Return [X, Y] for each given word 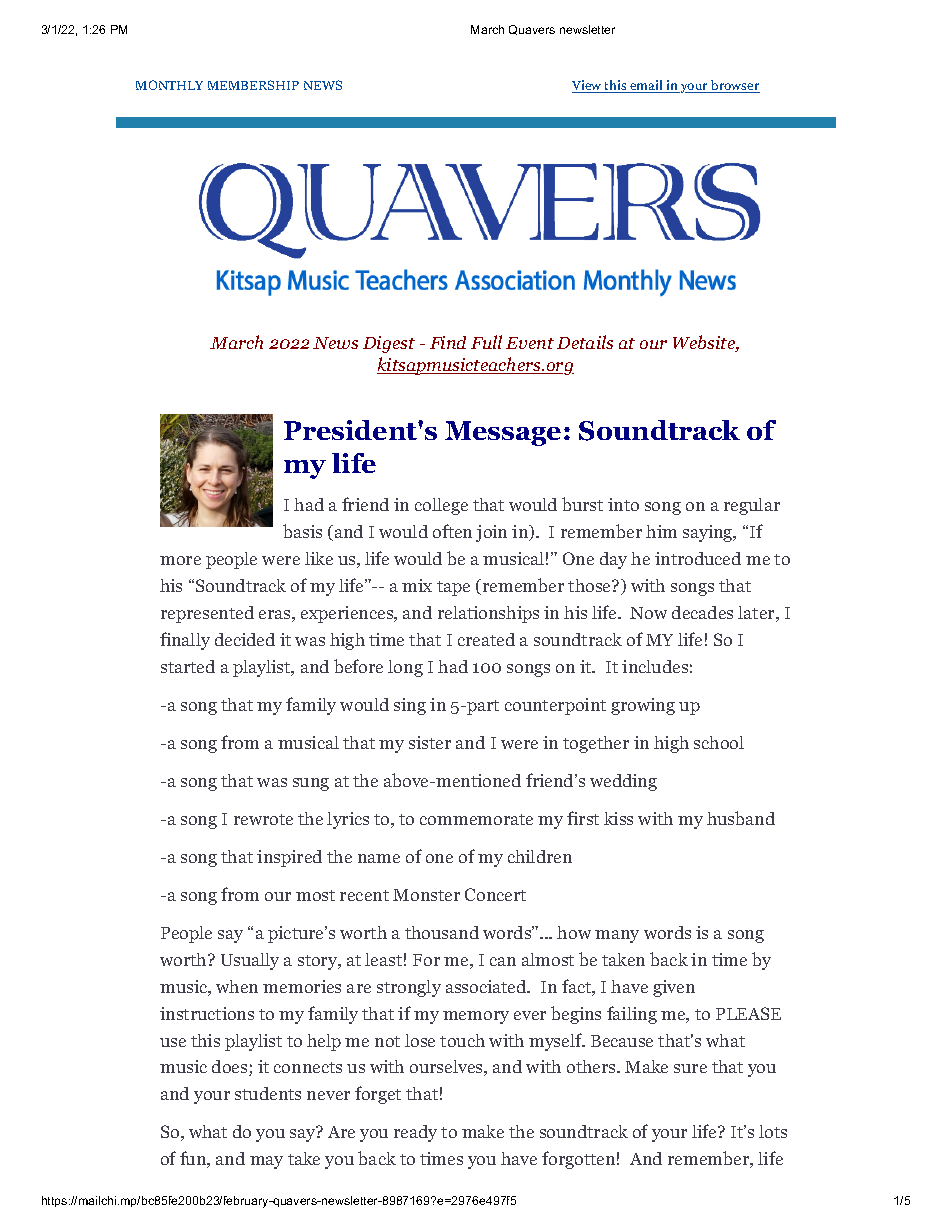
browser [734, 86]
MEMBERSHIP [253, 85]
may [266, 1162]
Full [486, 342]
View [588, 86]
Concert [495, 894]
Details [585, 342]
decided [245, 639]
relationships [488, 614]
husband [741, 818]
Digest [389, 344]
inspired [289, 858]
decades [702, 612]
